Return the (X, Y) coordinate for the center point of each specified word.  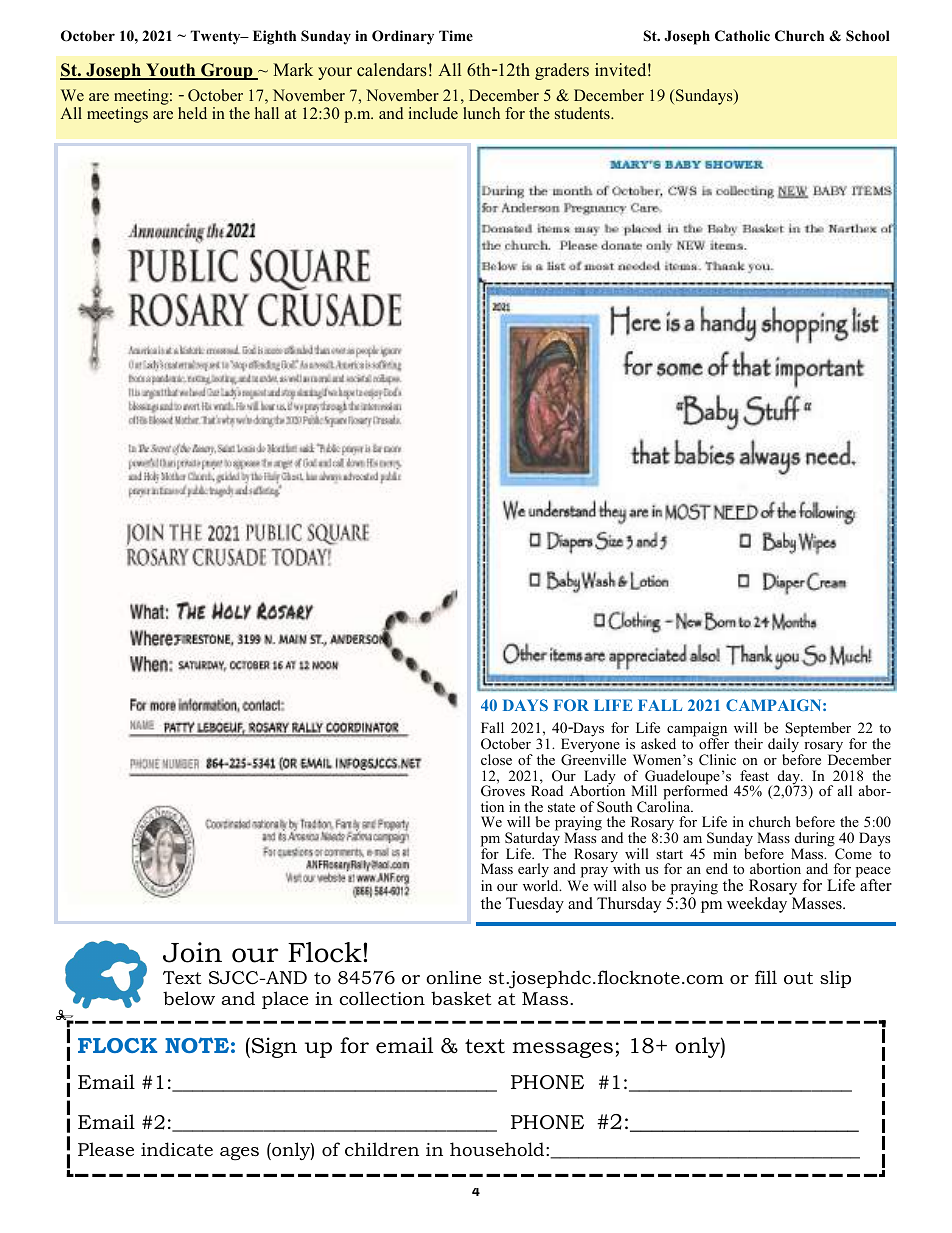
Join (192, 952)
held (192, 113)
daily (785, 745)
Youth (171, 71)
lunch (481, 113)
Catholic (742, 36)
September (819, 731)
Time (456, 35)
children (382, 1149)
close (496, 759)
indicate (177, 1149)
